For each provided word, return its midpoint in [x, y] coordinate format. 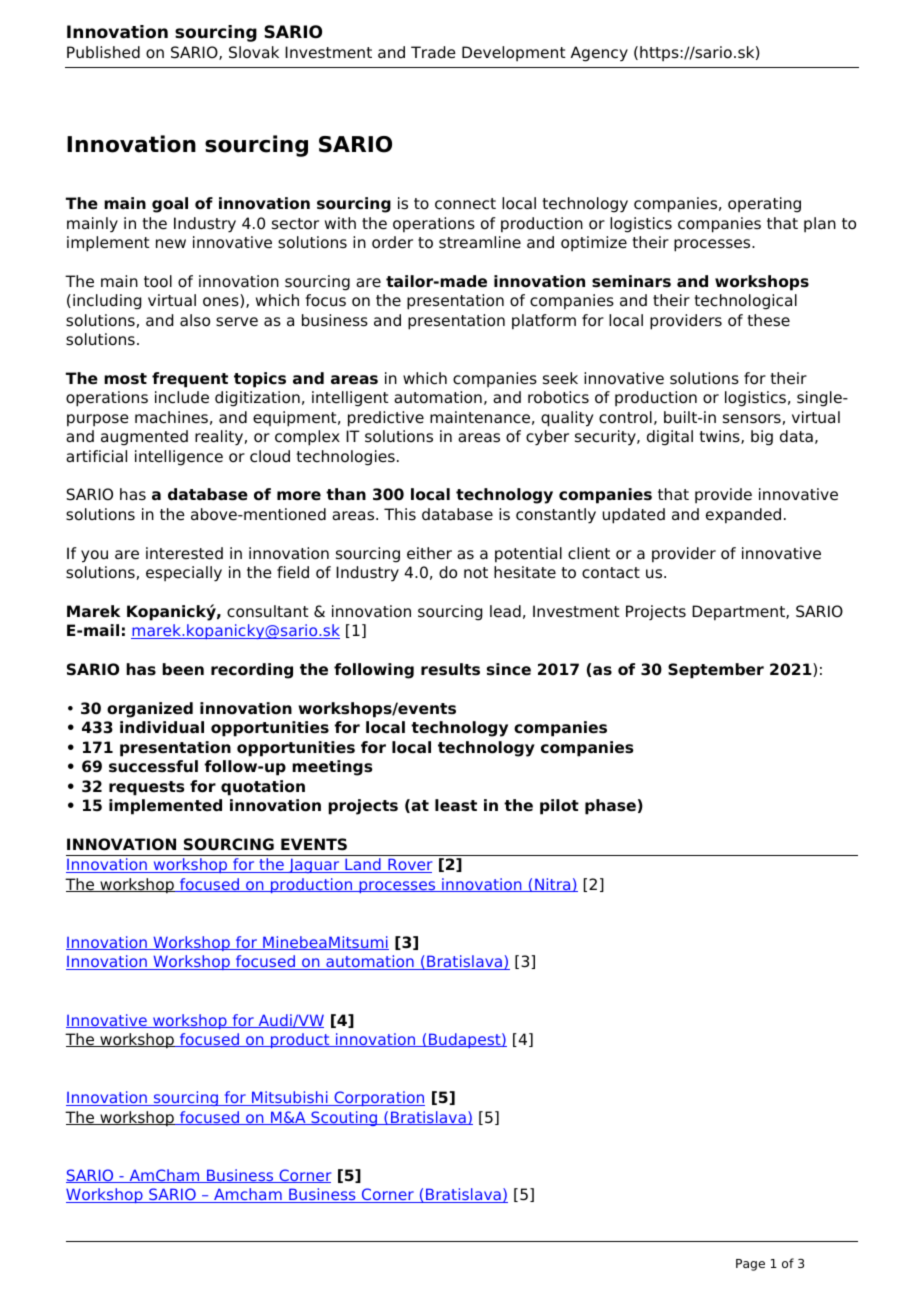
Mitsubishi [290, 1098]
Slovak [254, 52]
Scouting [344, 1118]
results [450, 669]
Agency [599, 54]
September [716, 671]
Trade [433, 52]
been [183, 669]
